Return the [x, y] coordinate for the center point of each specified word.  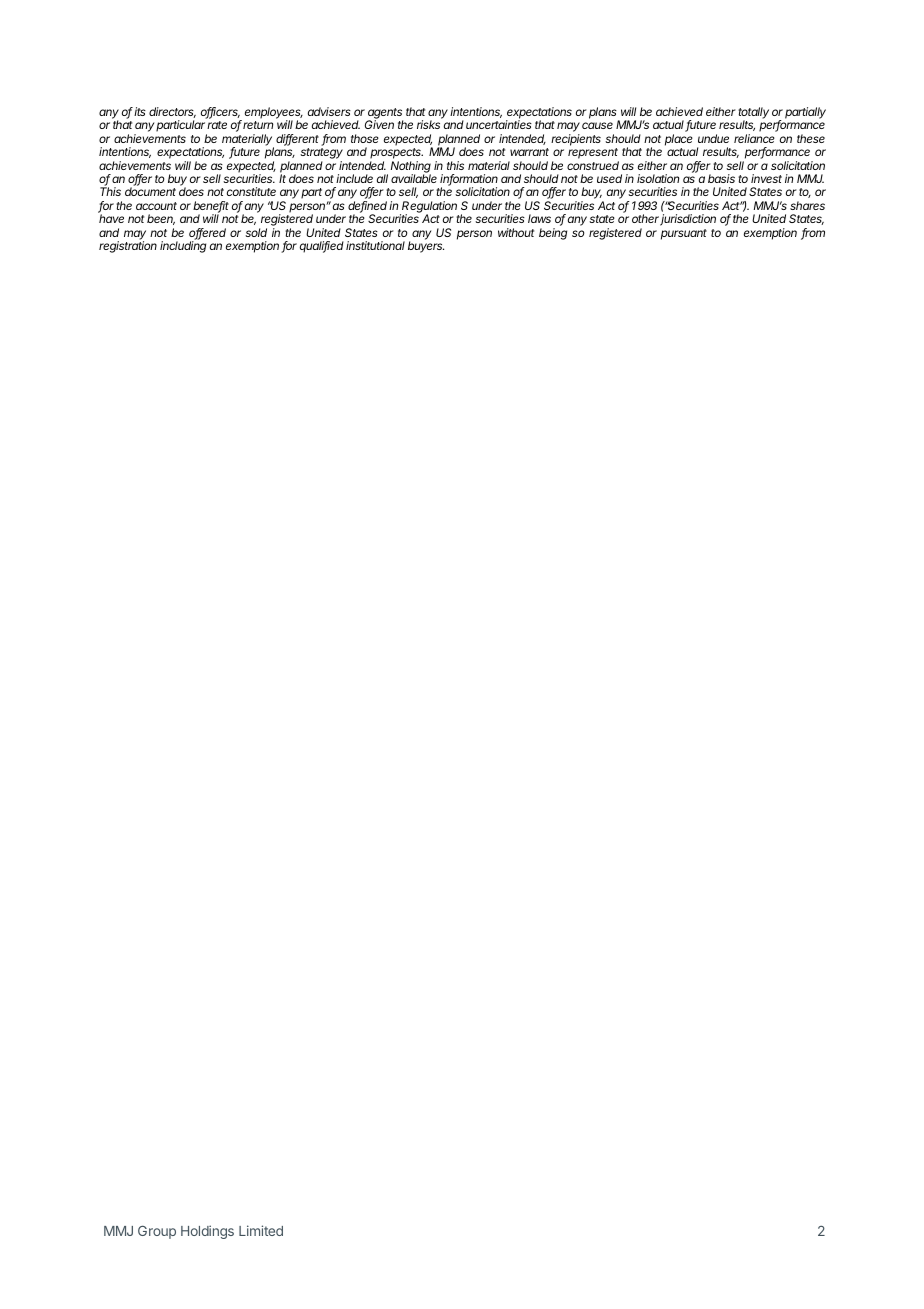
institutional [375, 245]
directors [172, 112]
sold [256, 232]
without [516, 232]
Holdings [207, 1232]
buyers [426, 247]
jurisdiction [688, 220]
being [553, 234]
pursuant [684, 234]
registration [128, 247]
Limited [261, 1230]
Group [157, 1232]
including [183, 247]
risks [428, 124]
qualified [322, 247]
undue [713, 138]
